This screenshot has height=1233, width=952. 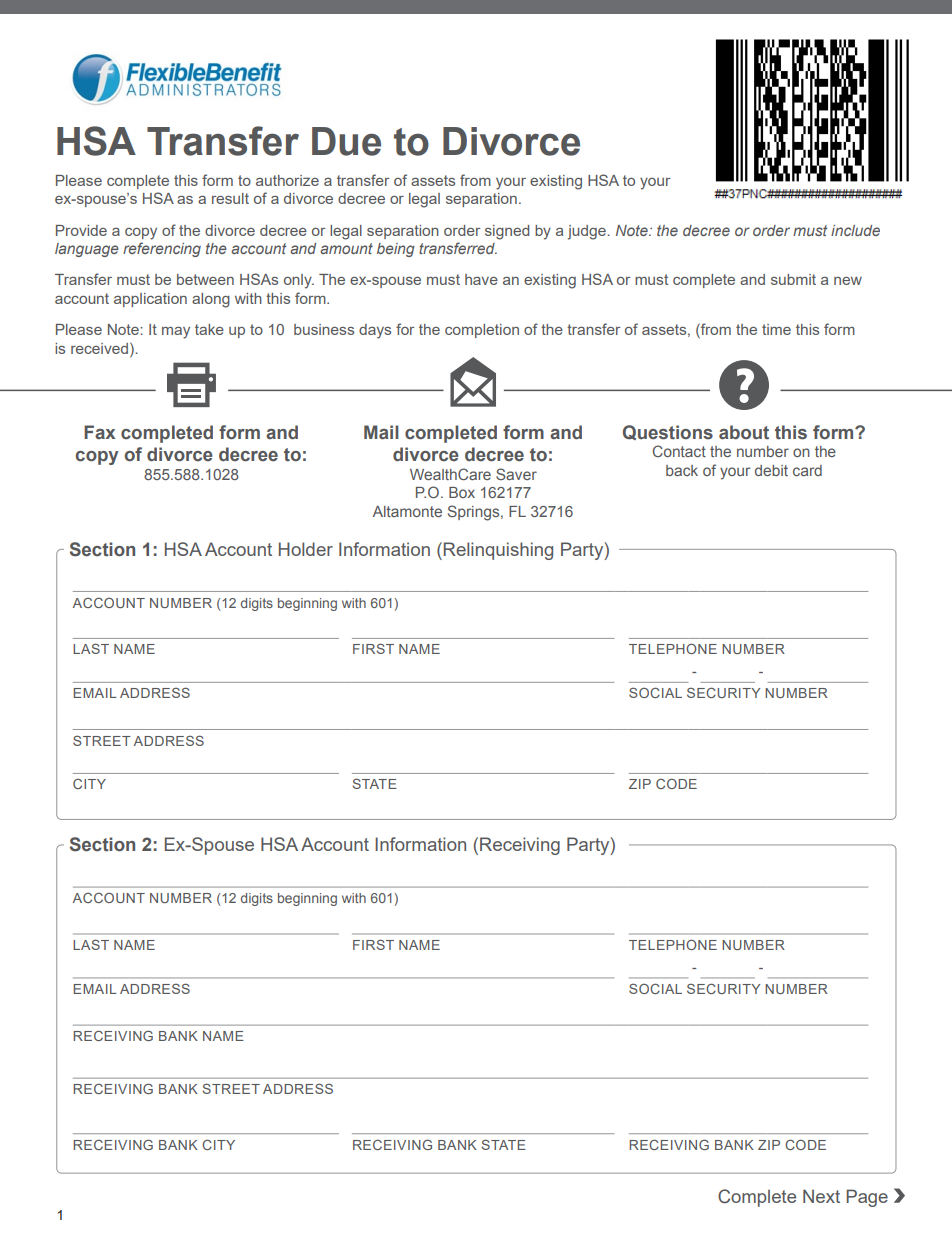 I want to click on debit, so click(x=771, y=470).
